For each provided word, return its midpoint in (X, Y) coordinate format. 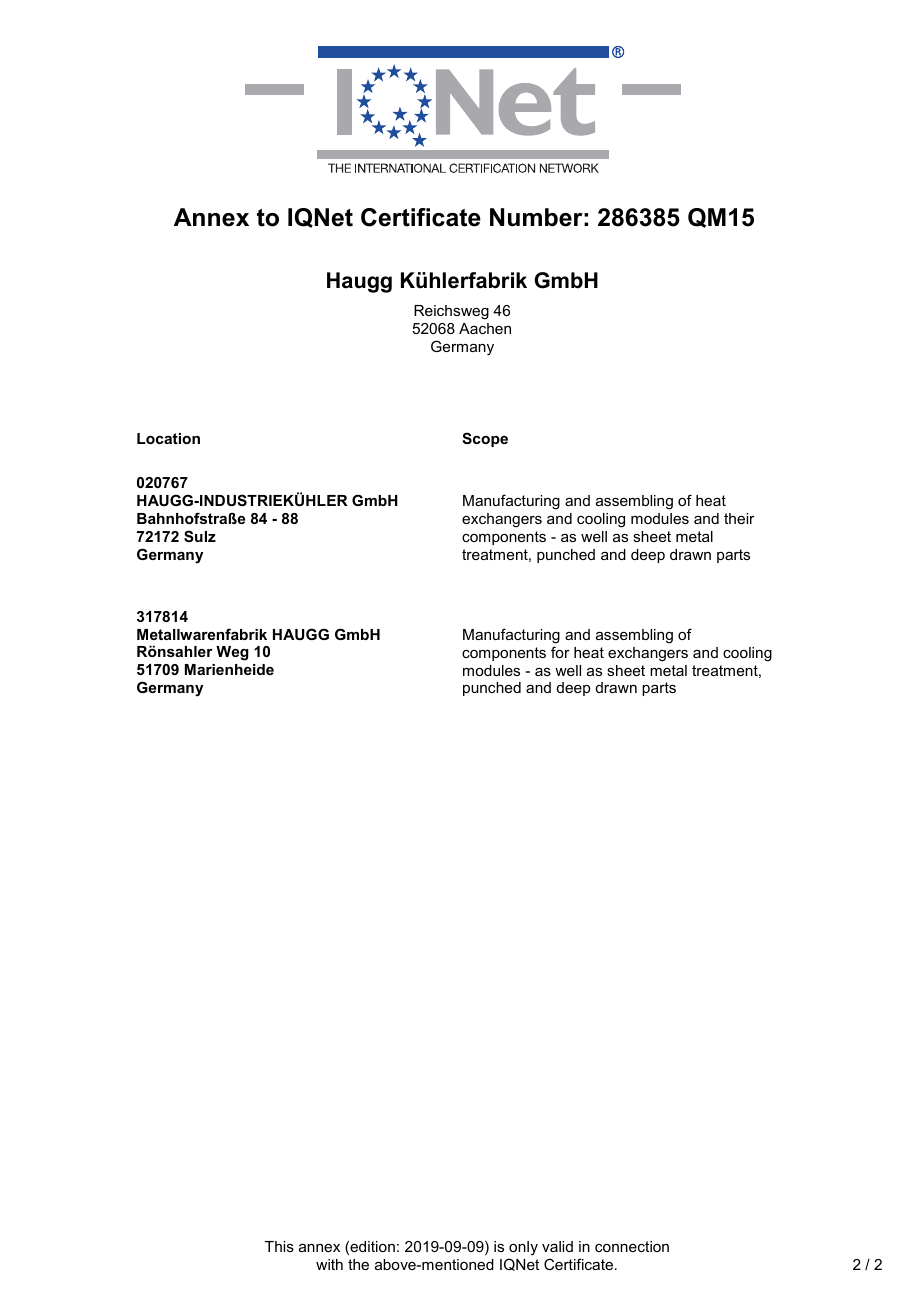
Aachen (485, 328)
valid (557, 1246)
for (560, 652)
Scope (485, 439)
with (329, 1264)
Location (168, 438)
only (523, 1250)
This (279, 1246)
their (739, 518)
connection (632, 1246)
